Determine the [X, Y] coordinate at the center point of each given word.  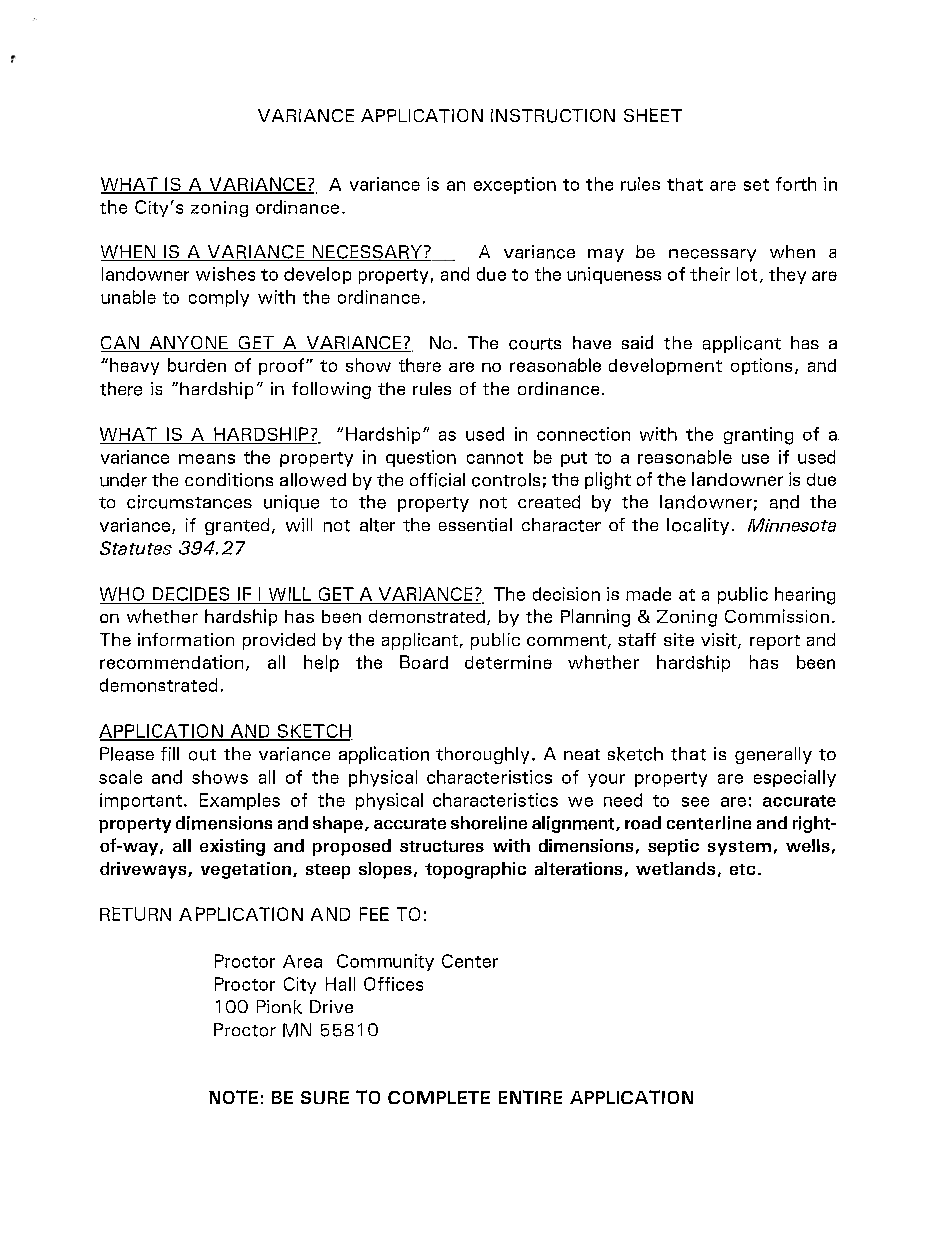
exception [515, 185]
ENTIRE [530, 1097]
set [756, 185]
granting [758, 436]
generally [773, 755]
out [202, 755]
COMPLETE [439, 1097]
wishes [225, 274]
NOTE [233, 1097]
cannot [495, 458]
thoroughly [482, 755]
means [207, 459]
